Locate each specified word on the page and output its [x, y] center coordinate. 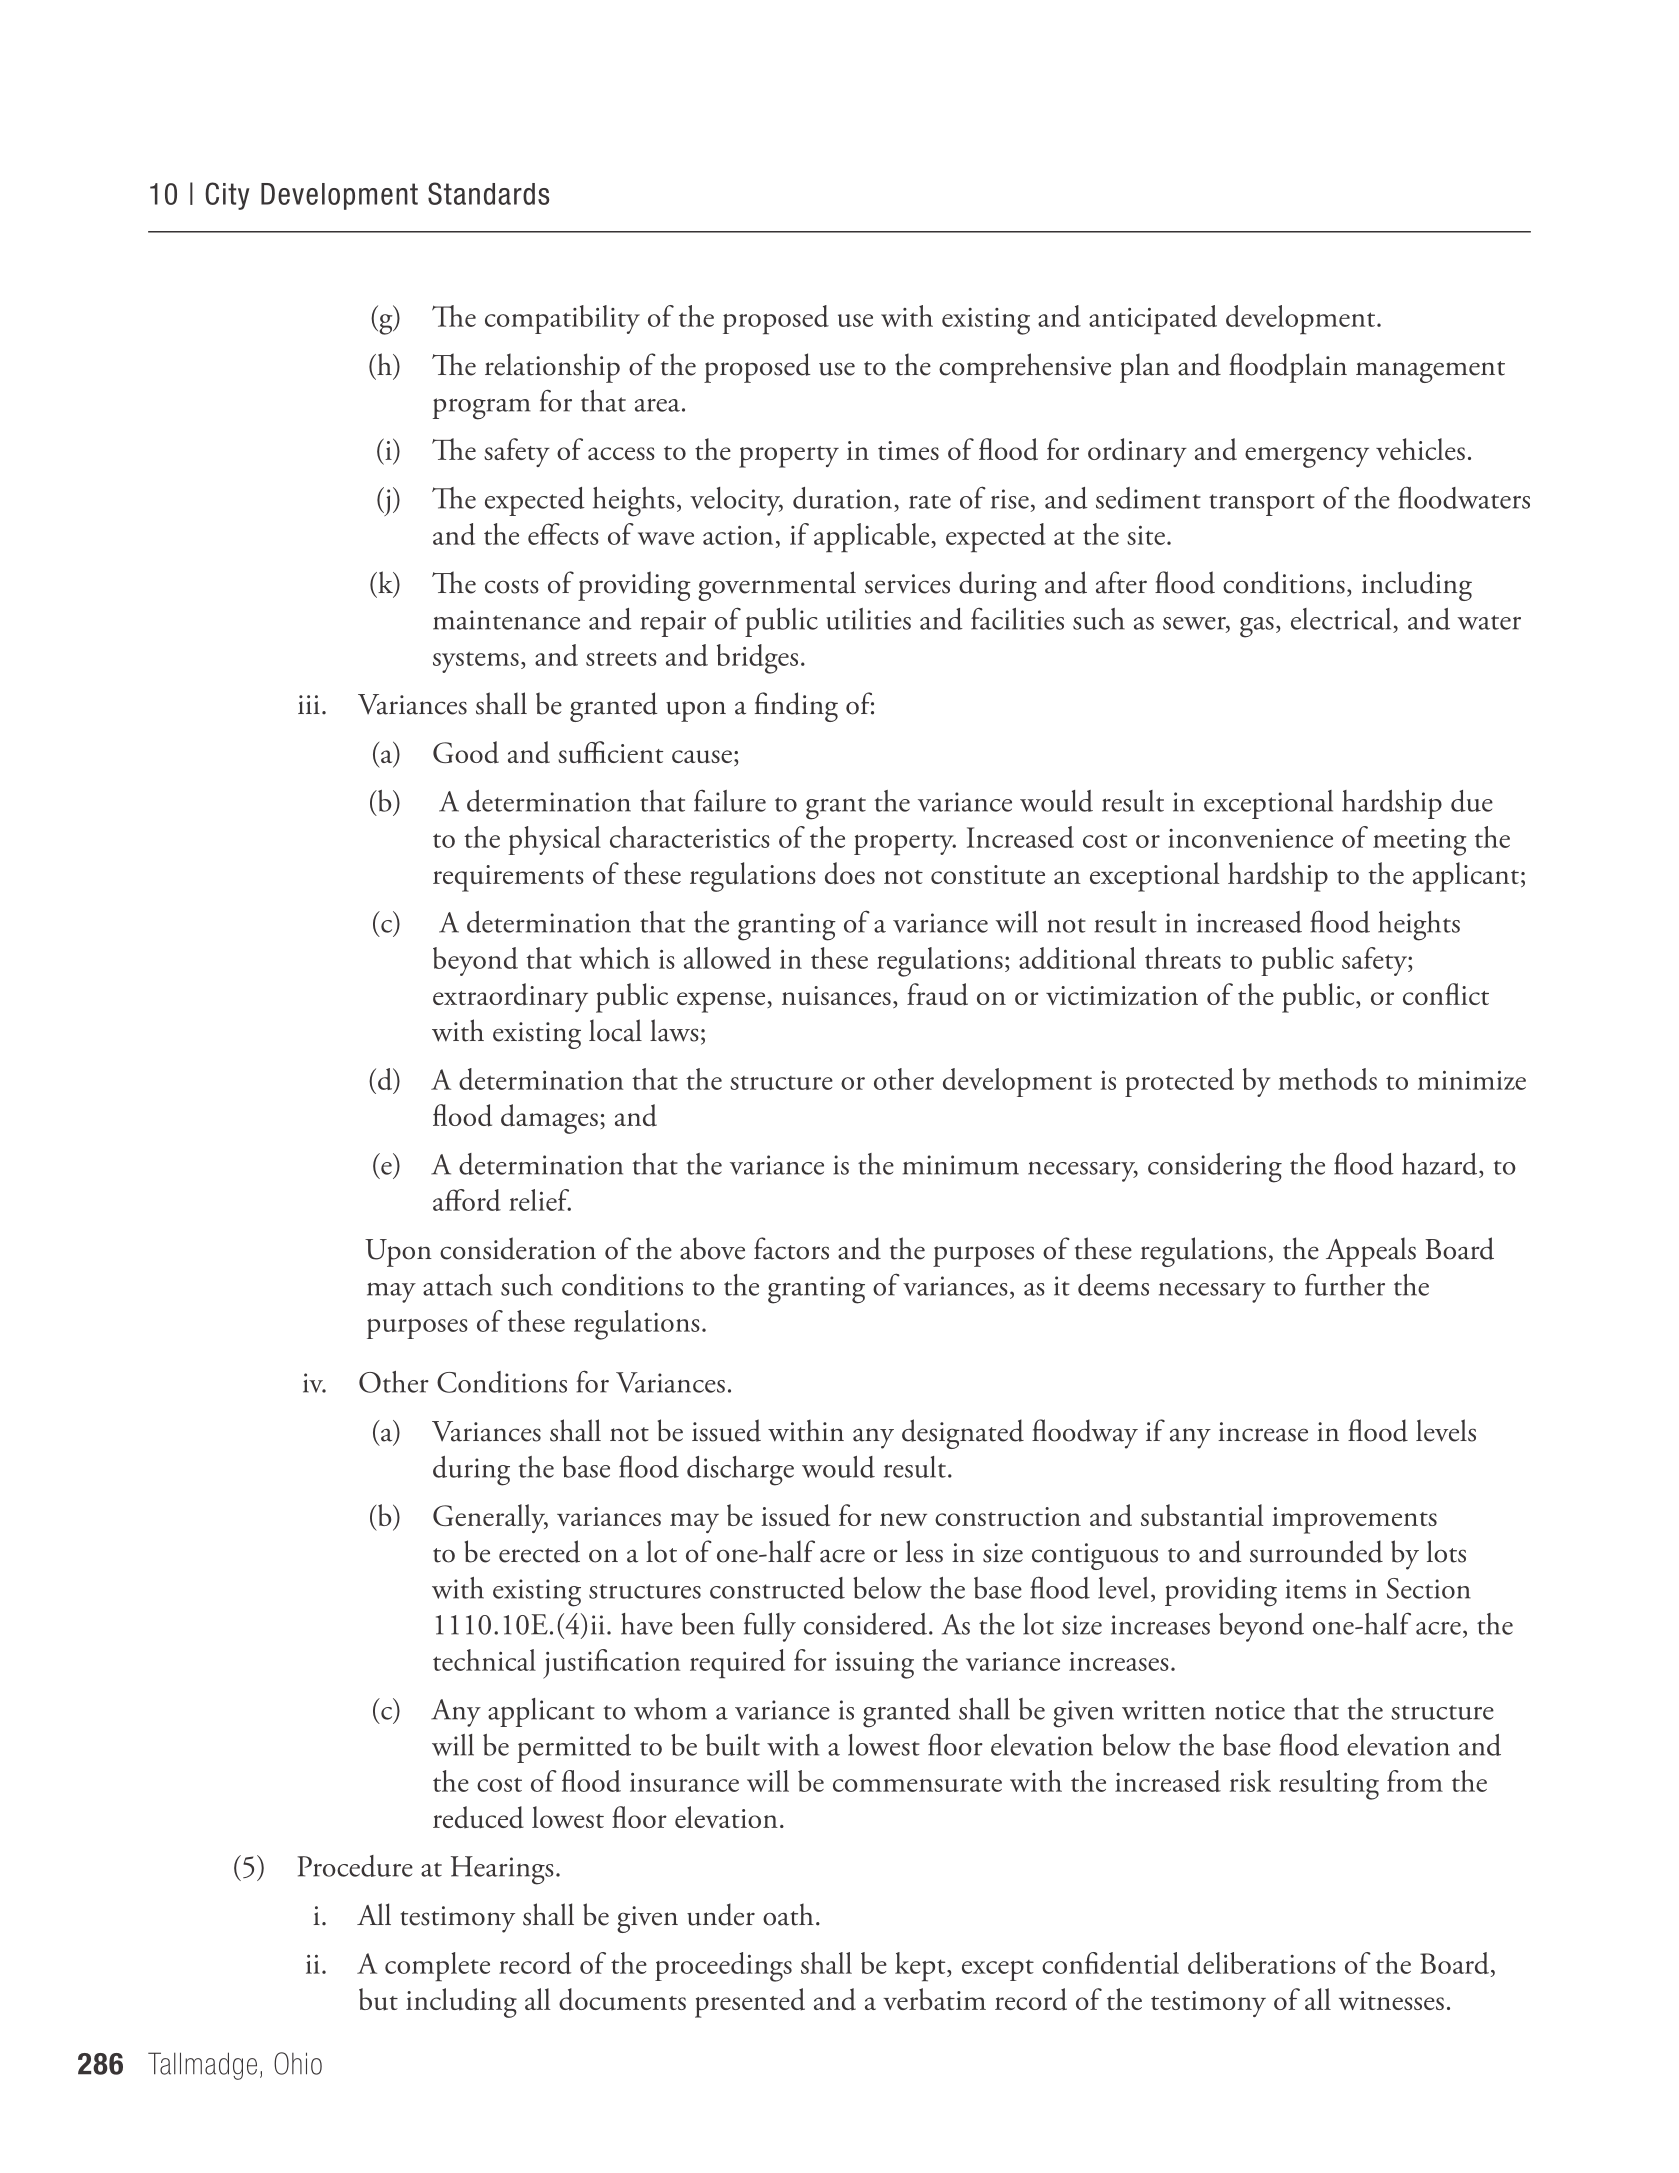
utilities [868, 619]
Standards [488, 193]
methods [1327, 1079]
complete [437, 1967]
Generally [490, 1518]
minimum [961, 1165]
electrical [1341, 619]
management [1430, 372]
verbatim [934, 1999]
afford [467, 1200]
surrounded [1316, 1551]
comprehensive [1025, 368]
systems [476, 662]
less [924, 1551]
